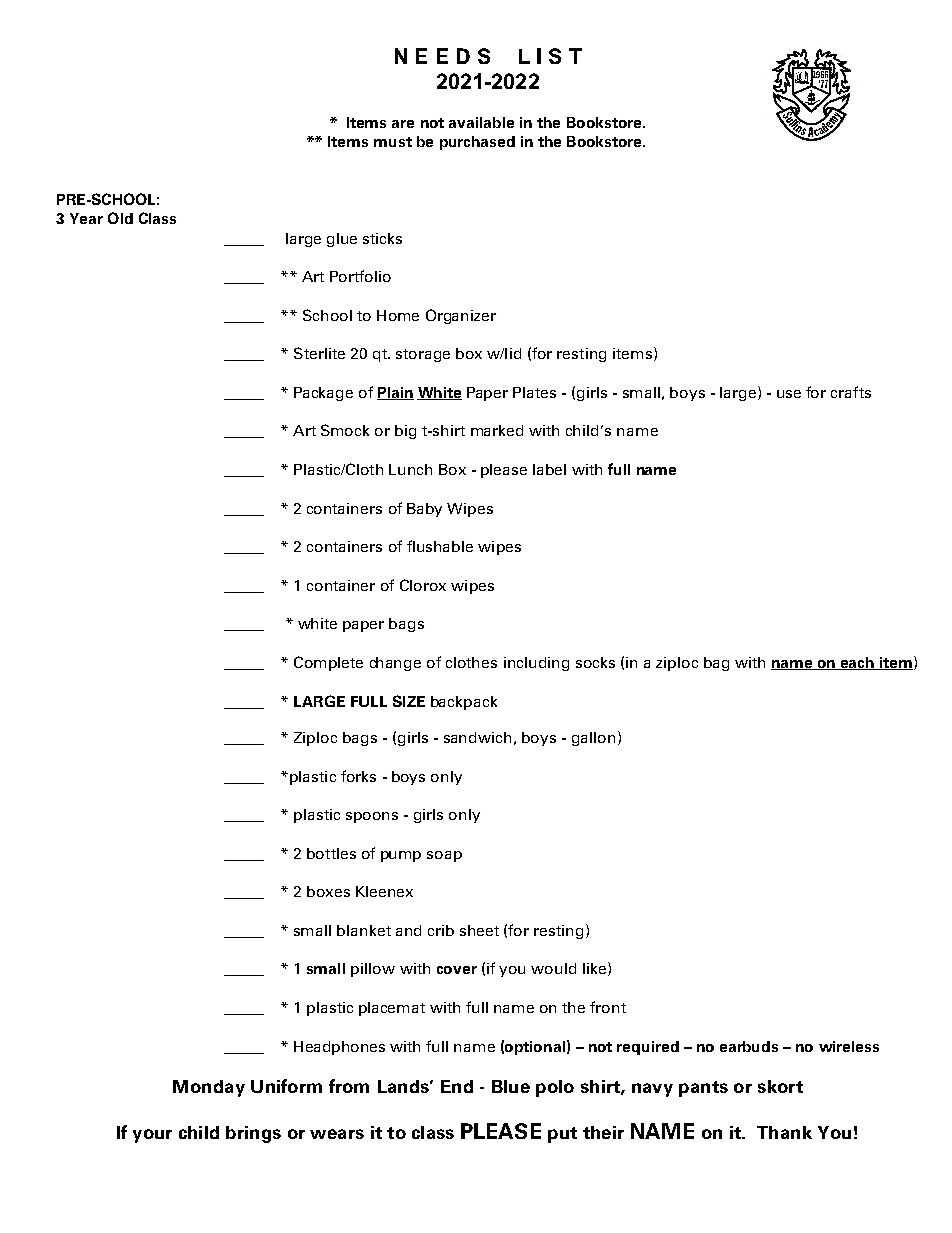 The width and height of the screenshot is (952, 1233). Describe the element at coordinates (410, 469) in the screenshot. I see `Lunch` at that location.
